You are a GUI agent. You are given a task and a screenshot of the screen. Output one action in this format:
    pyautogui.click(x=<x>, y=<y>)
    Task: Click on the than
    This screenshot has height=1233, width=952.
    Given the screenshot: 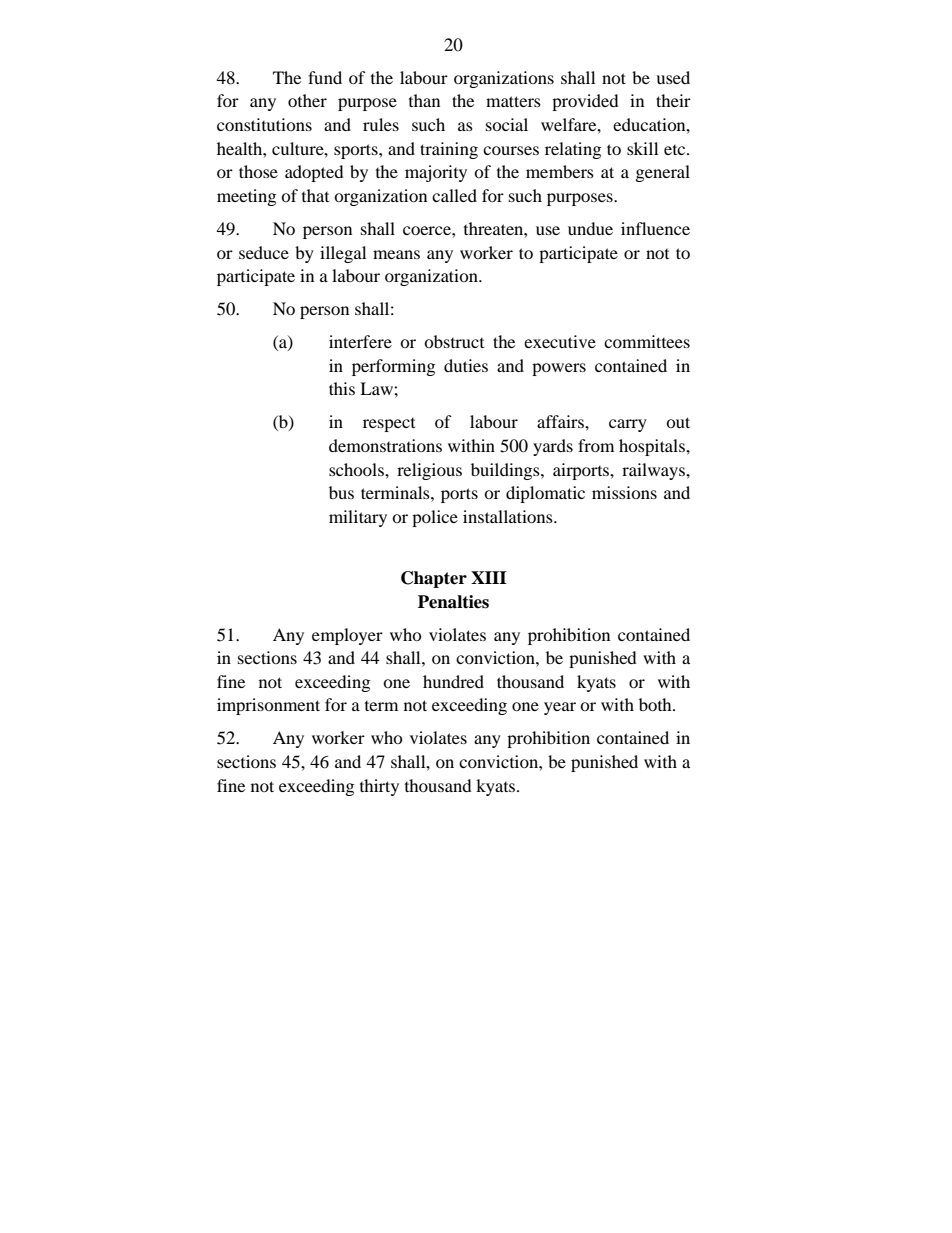 What is the action you would take?
    pyautogui.click(x=424, y=100)
